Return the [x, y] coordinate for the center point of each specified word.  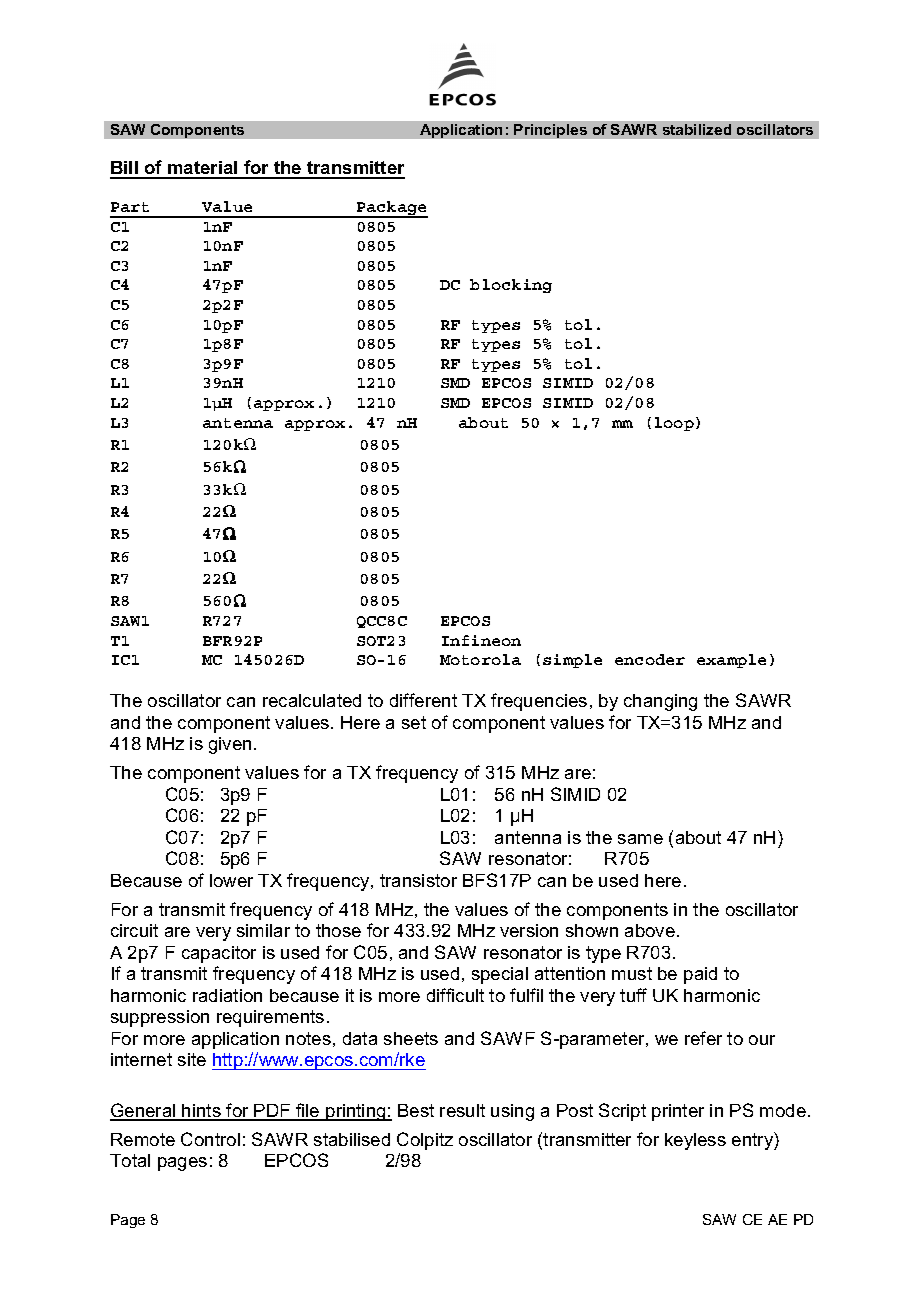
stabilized [697, 129]
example [731, 661]
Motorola [480, 659]
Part [130, 207]
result [462, 1110]
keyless [695, 1141]
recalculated [312, 700]
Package [391, 209]
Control [210, 1139]
